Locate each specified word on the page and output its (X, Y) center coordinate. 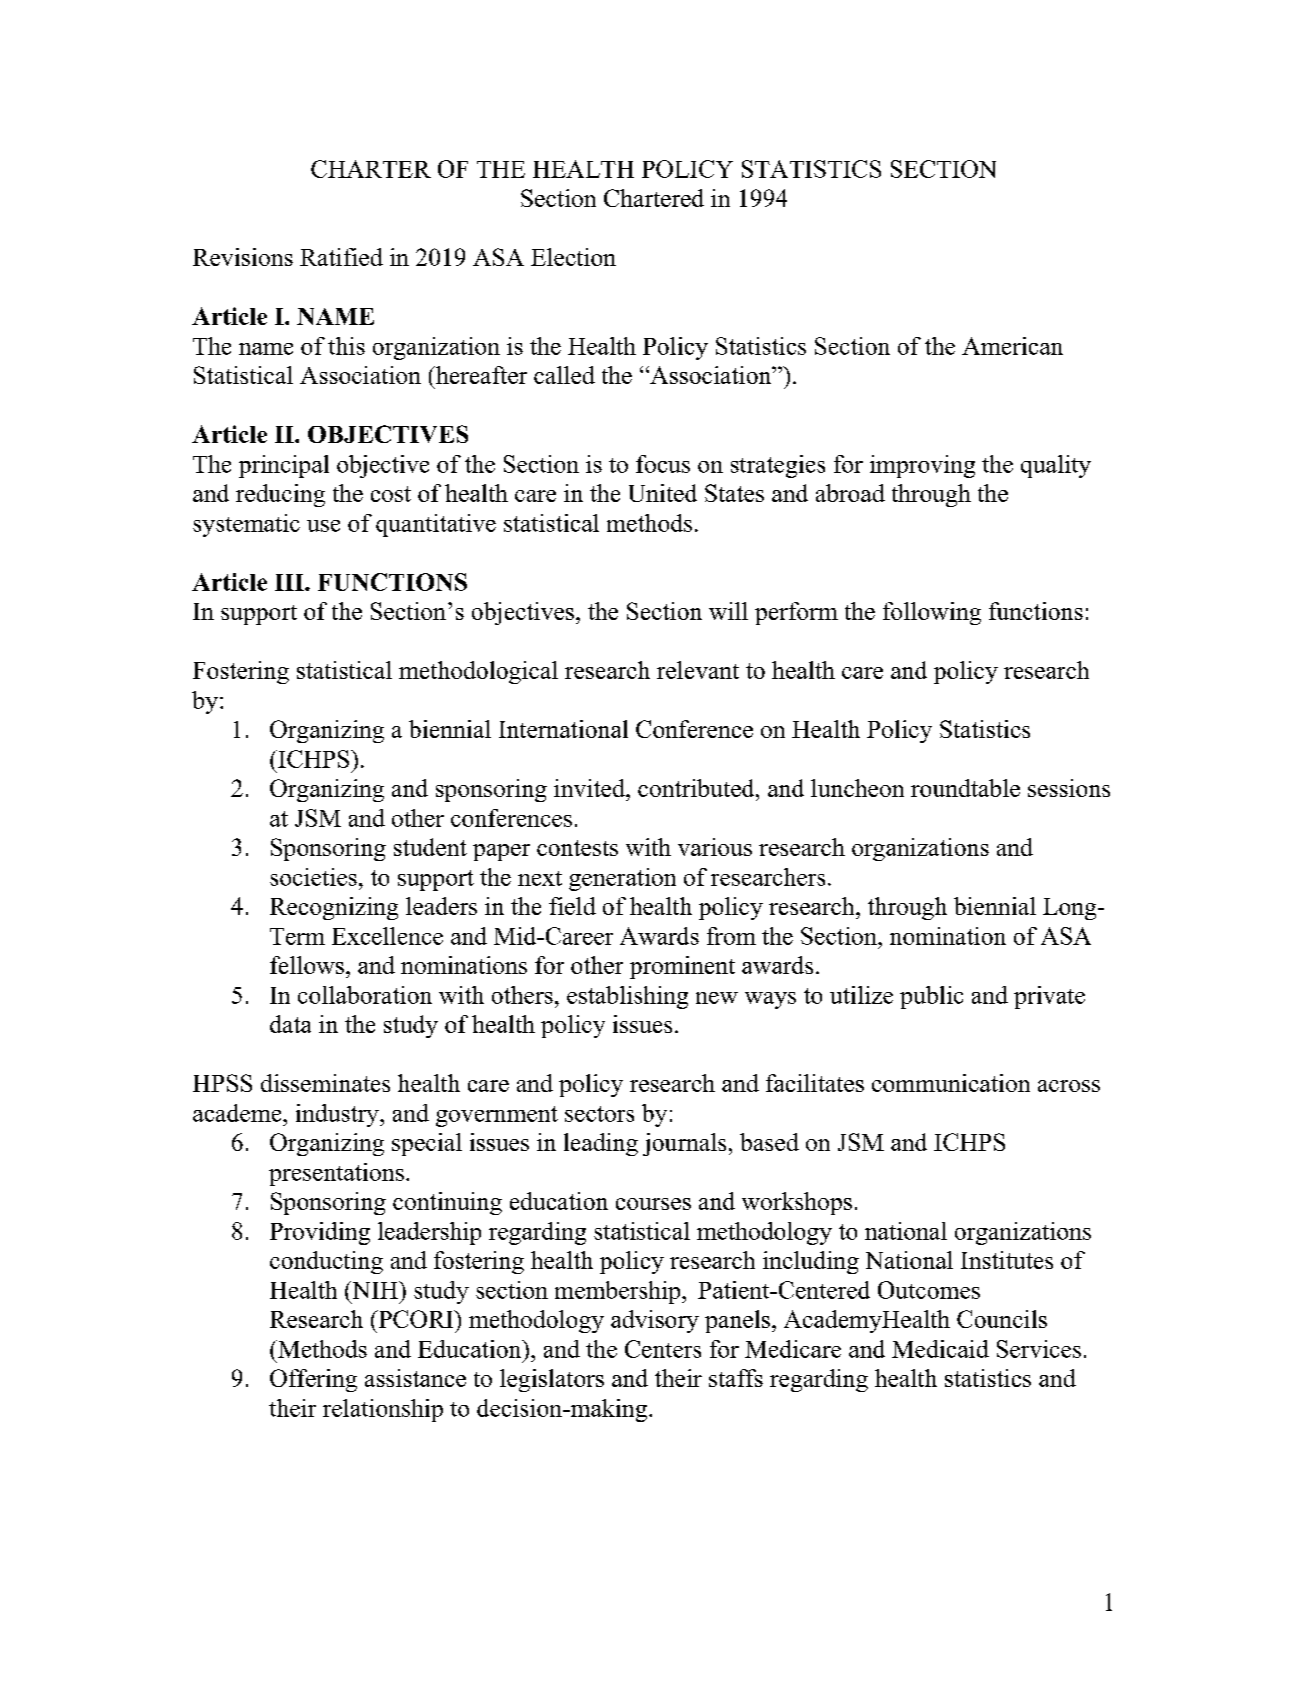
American (1012, 346)
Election (573, 257)
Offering (313, 1380)
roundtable (965, 788)
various (715, 847)
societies (313, 877)
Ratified (341, 257)
